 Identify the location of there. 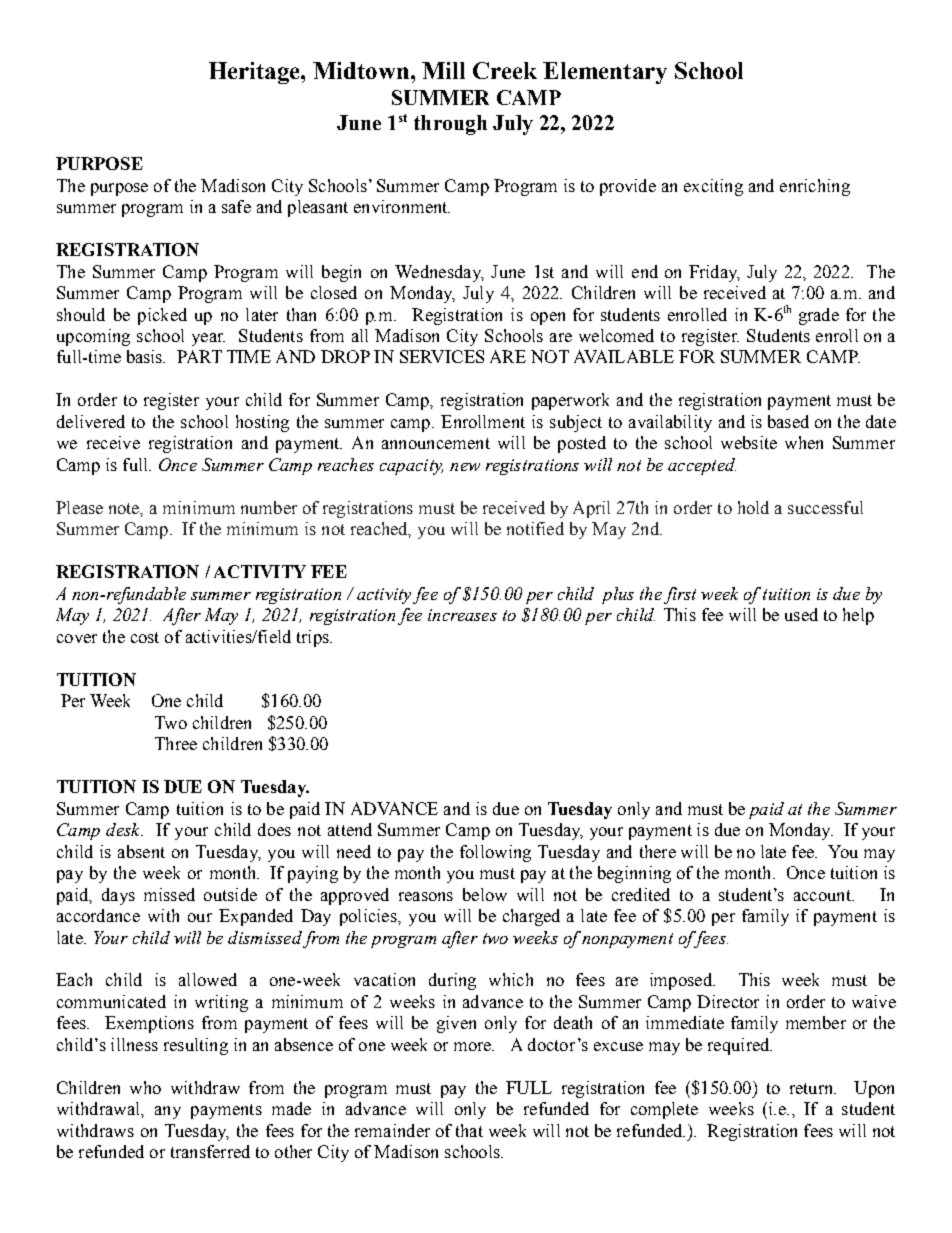
(658, 851).
